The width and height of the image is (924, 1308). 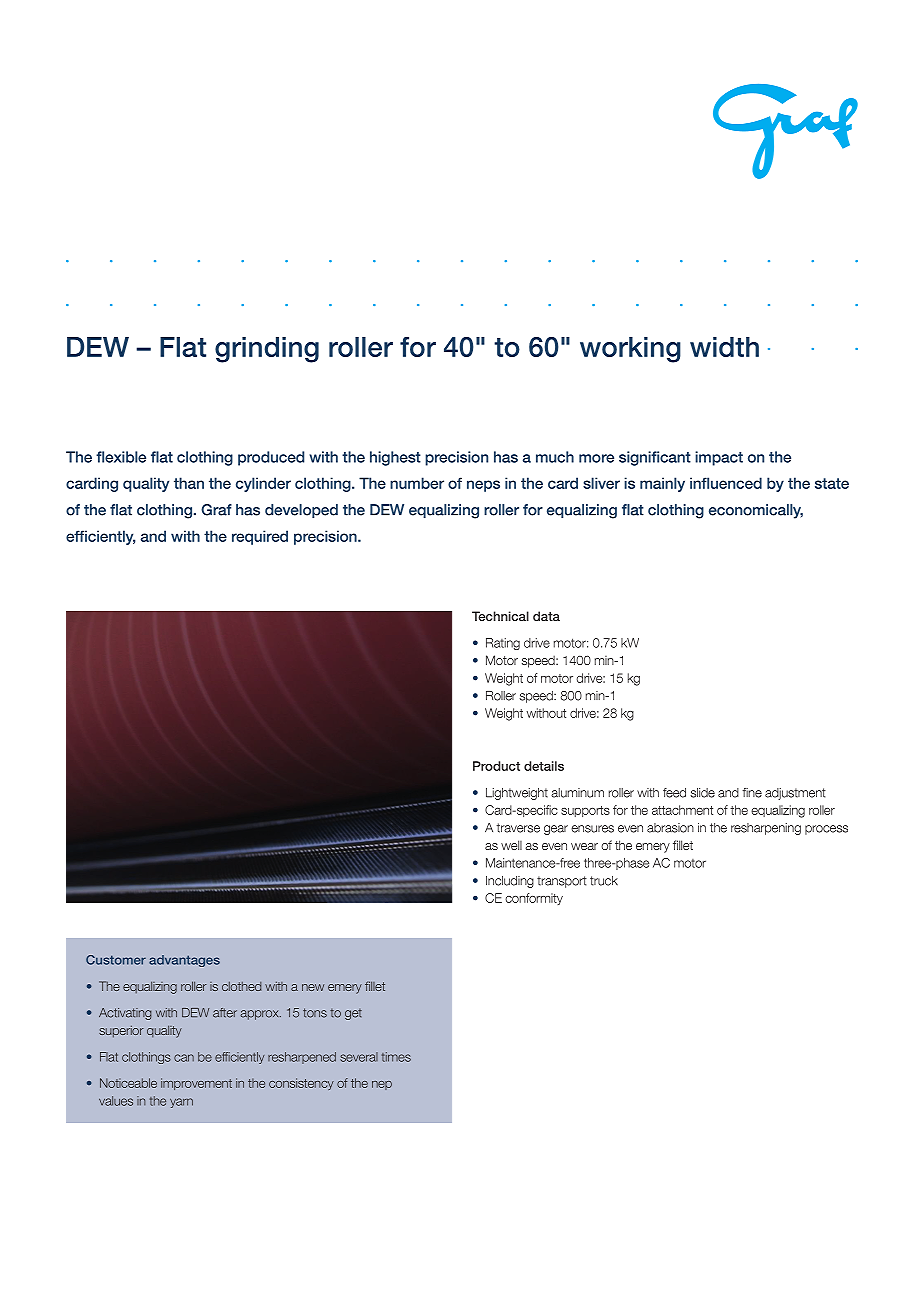 I want to click on Graf, so click(x=216, y=510).
